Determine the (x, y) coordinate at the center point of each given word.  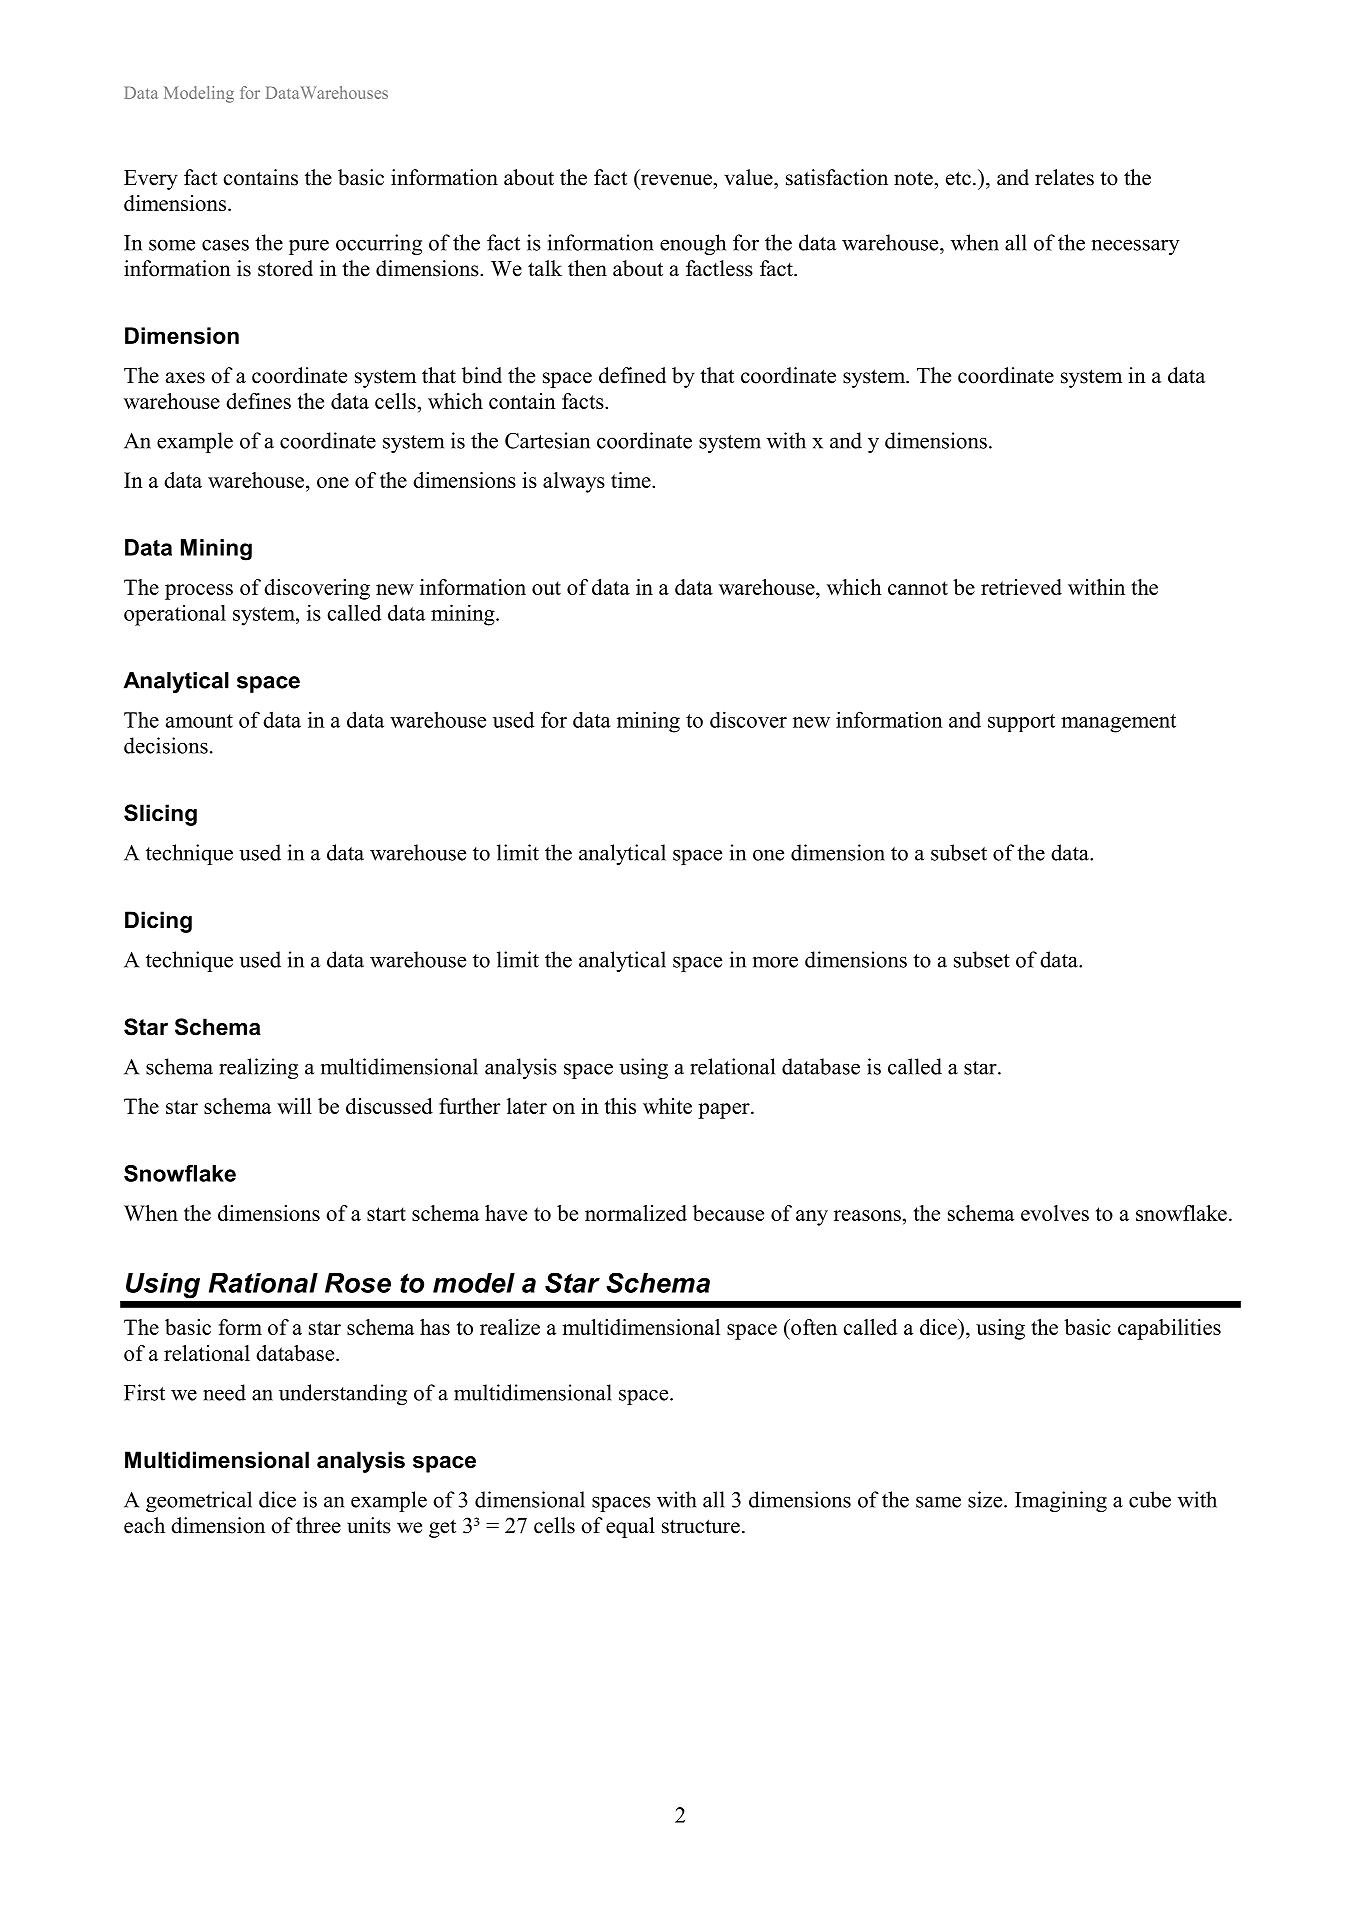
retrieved (1021, 587)
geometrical (199, 1501)
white (667, 1106)
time (632, 480)
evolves (1055, 1213)
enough (693, 244)
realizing (258, 1068)
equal (630, 1527)
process (199, 592)
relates (1064, 177)
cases (225, 245)
